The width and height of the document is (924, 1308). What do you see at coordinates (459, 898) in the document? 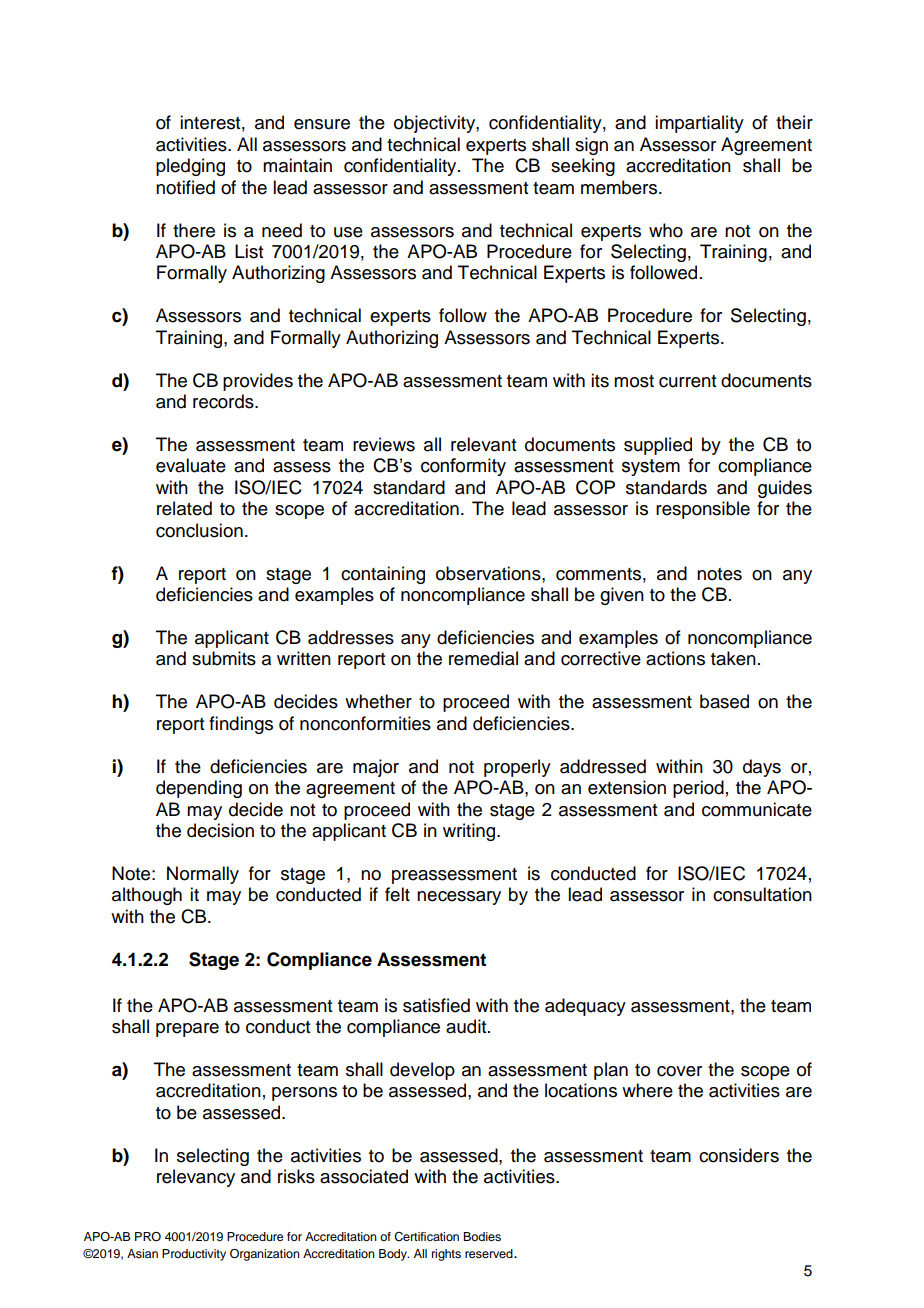
I see `necessary` at bounding box center [459, 898].
